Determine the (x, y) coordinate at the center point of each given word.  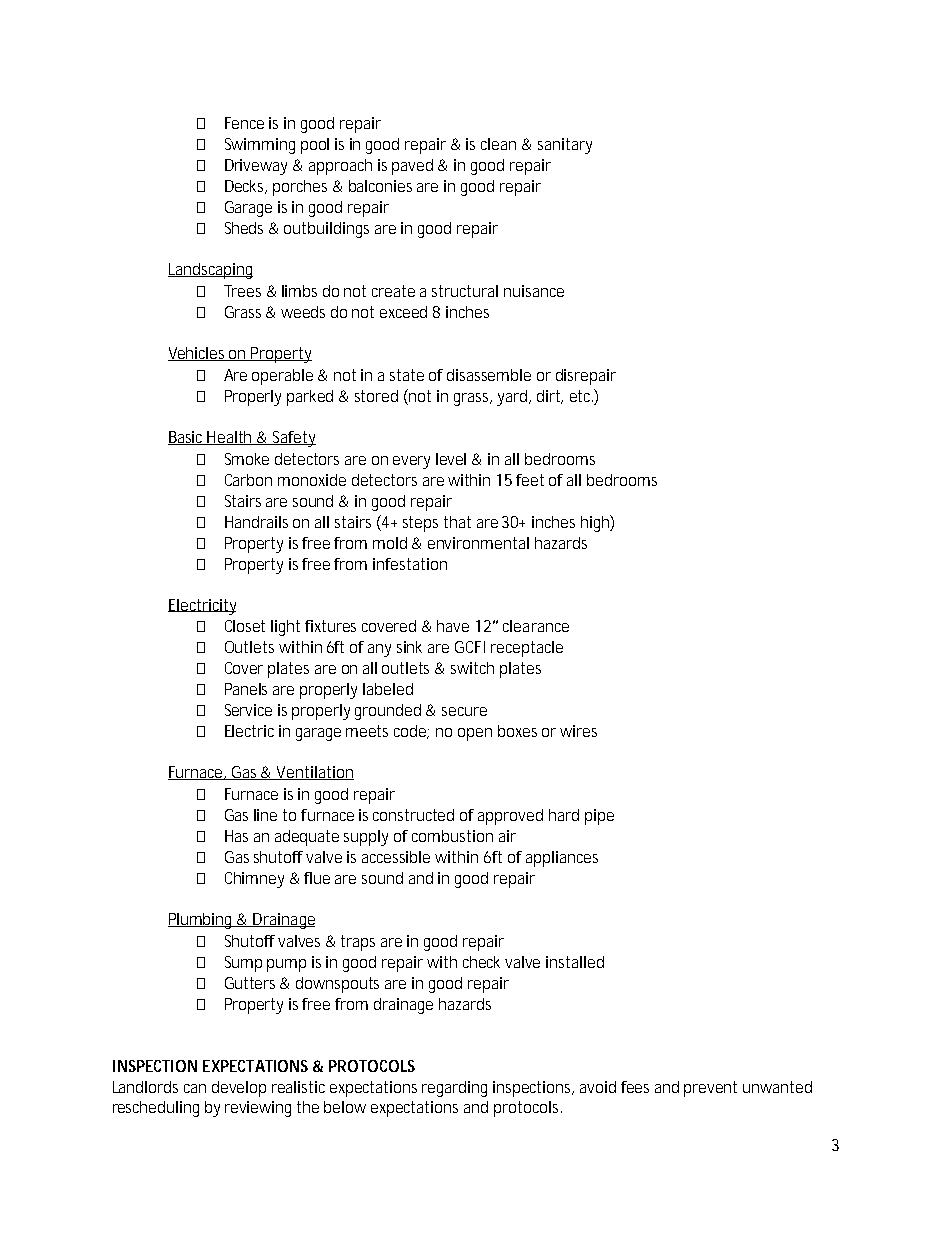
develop (239, 1089)
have (453, 626)
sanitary (565, 146)
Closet (245, 626)
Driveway (256, 167)
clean (498, 144)
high (596, 523)
